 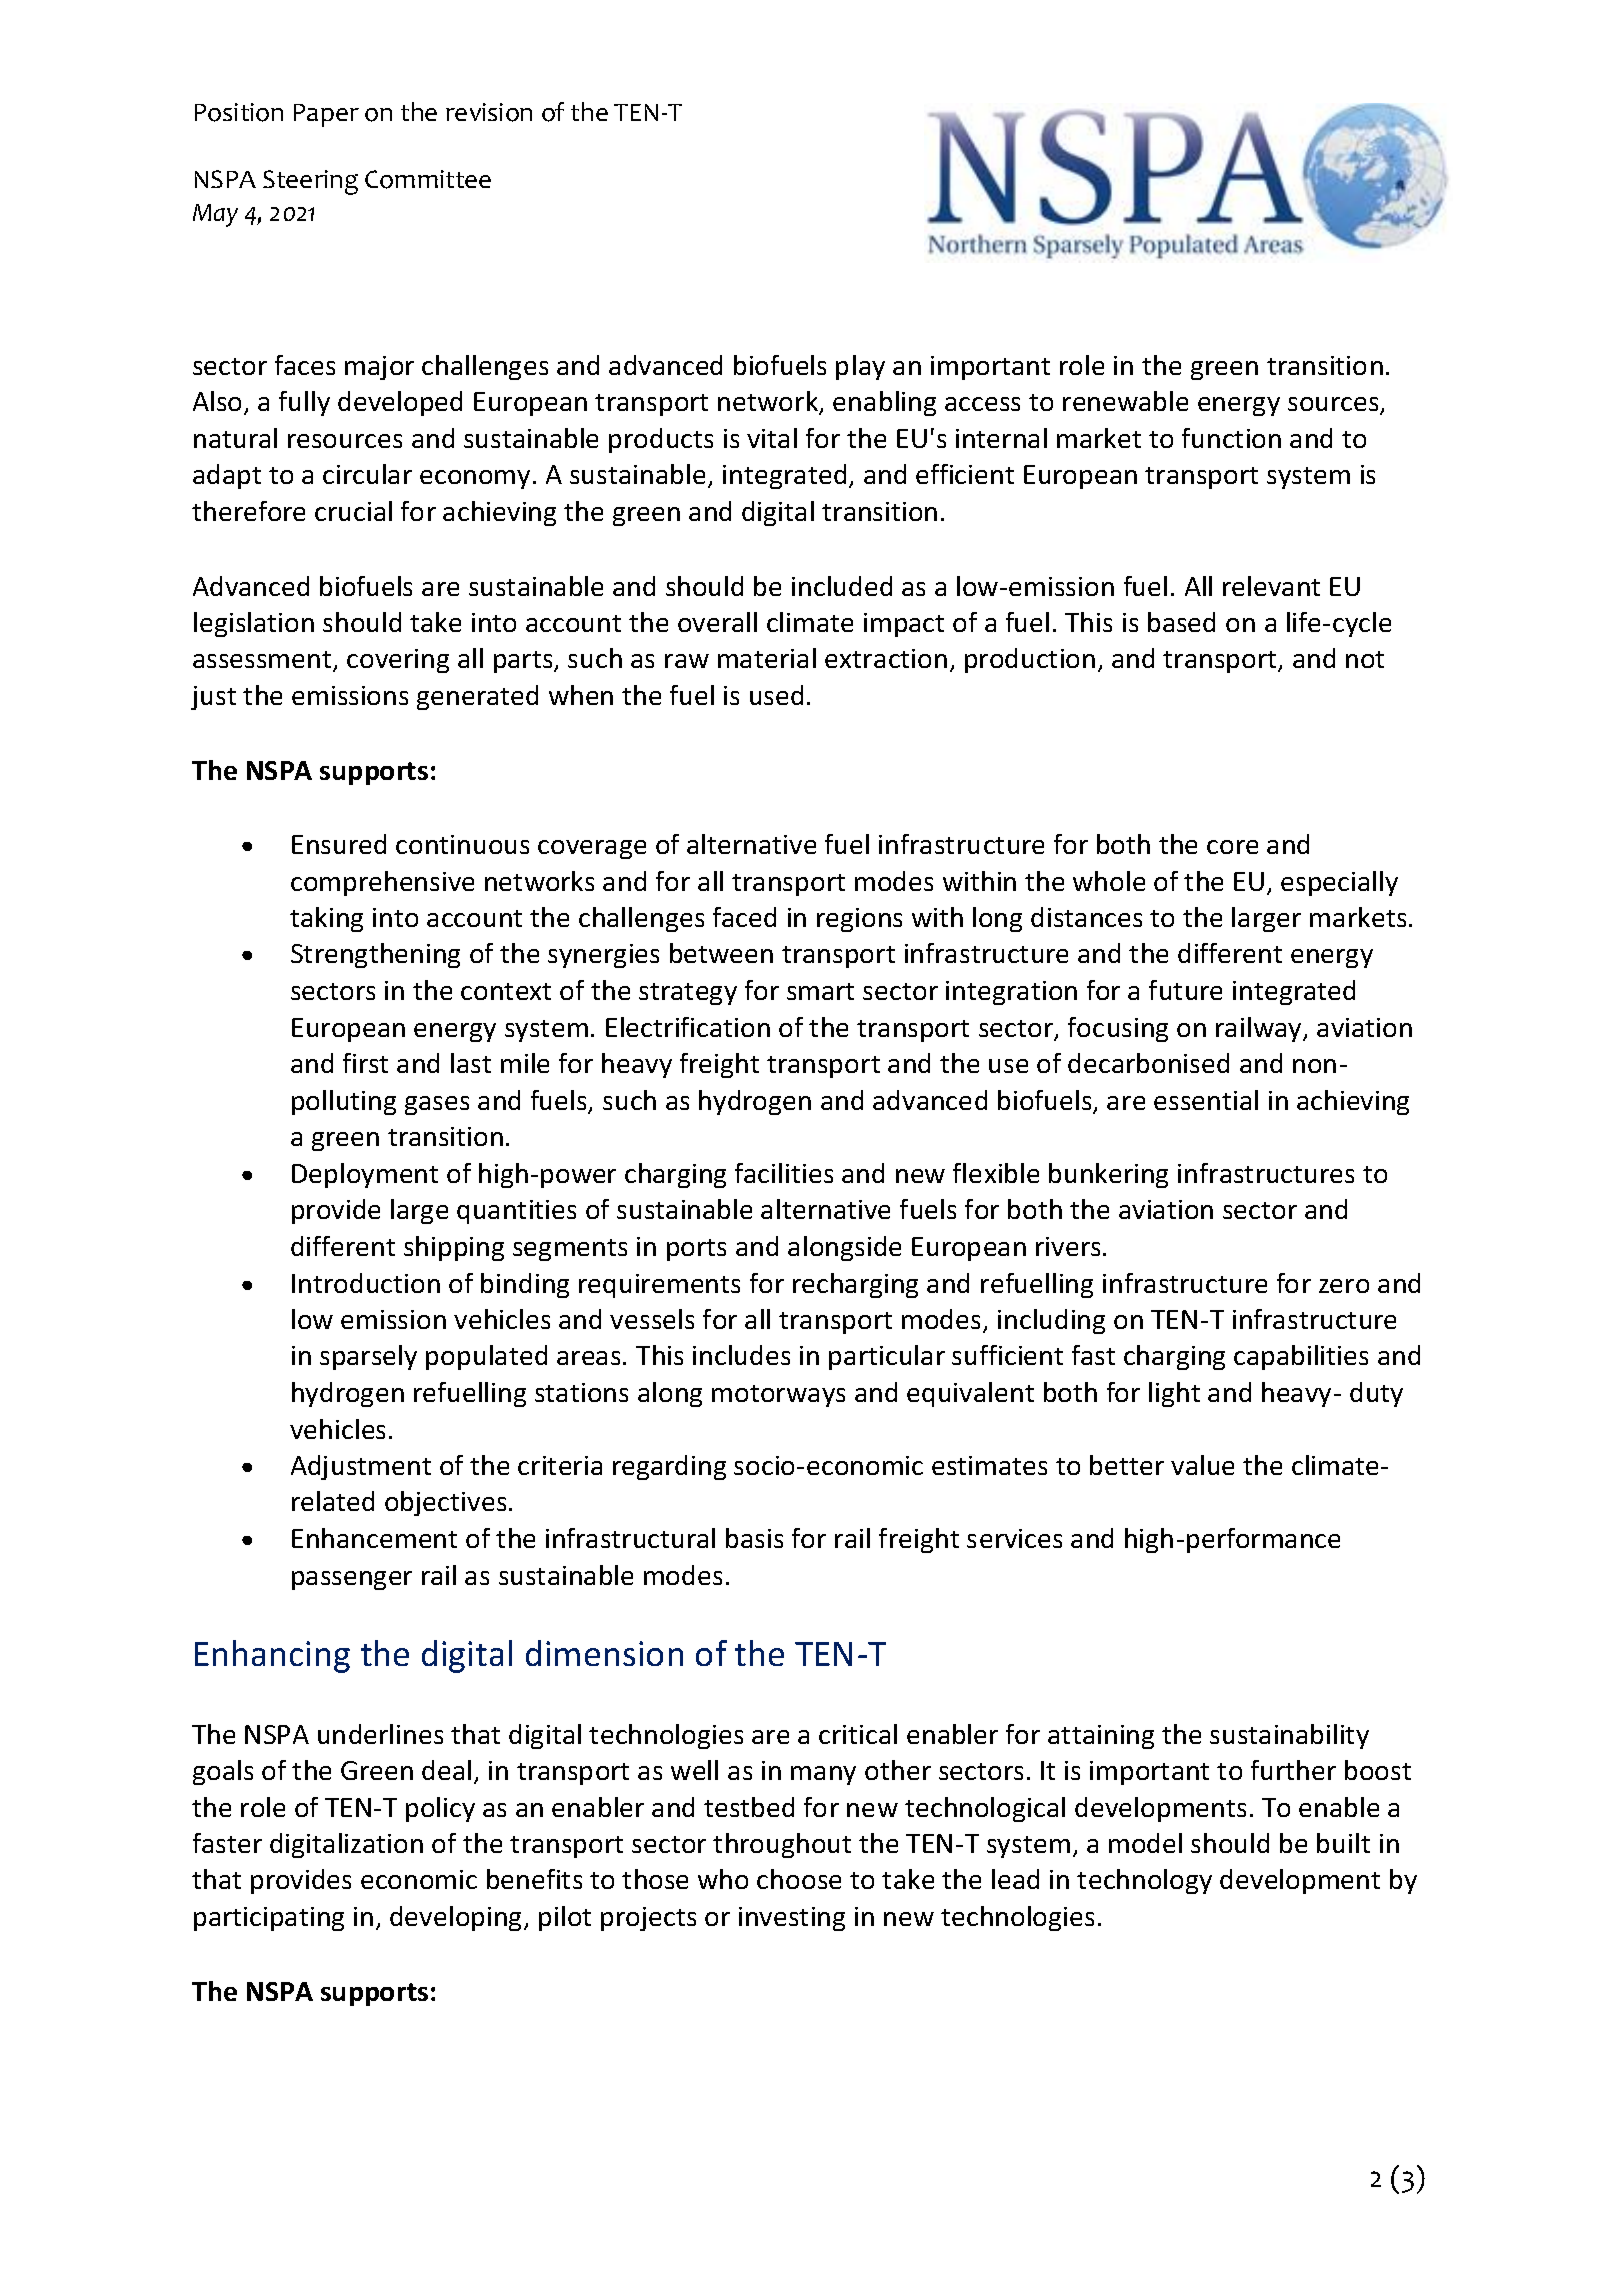 I want to click on participating, so click(x=269, y=1919).
